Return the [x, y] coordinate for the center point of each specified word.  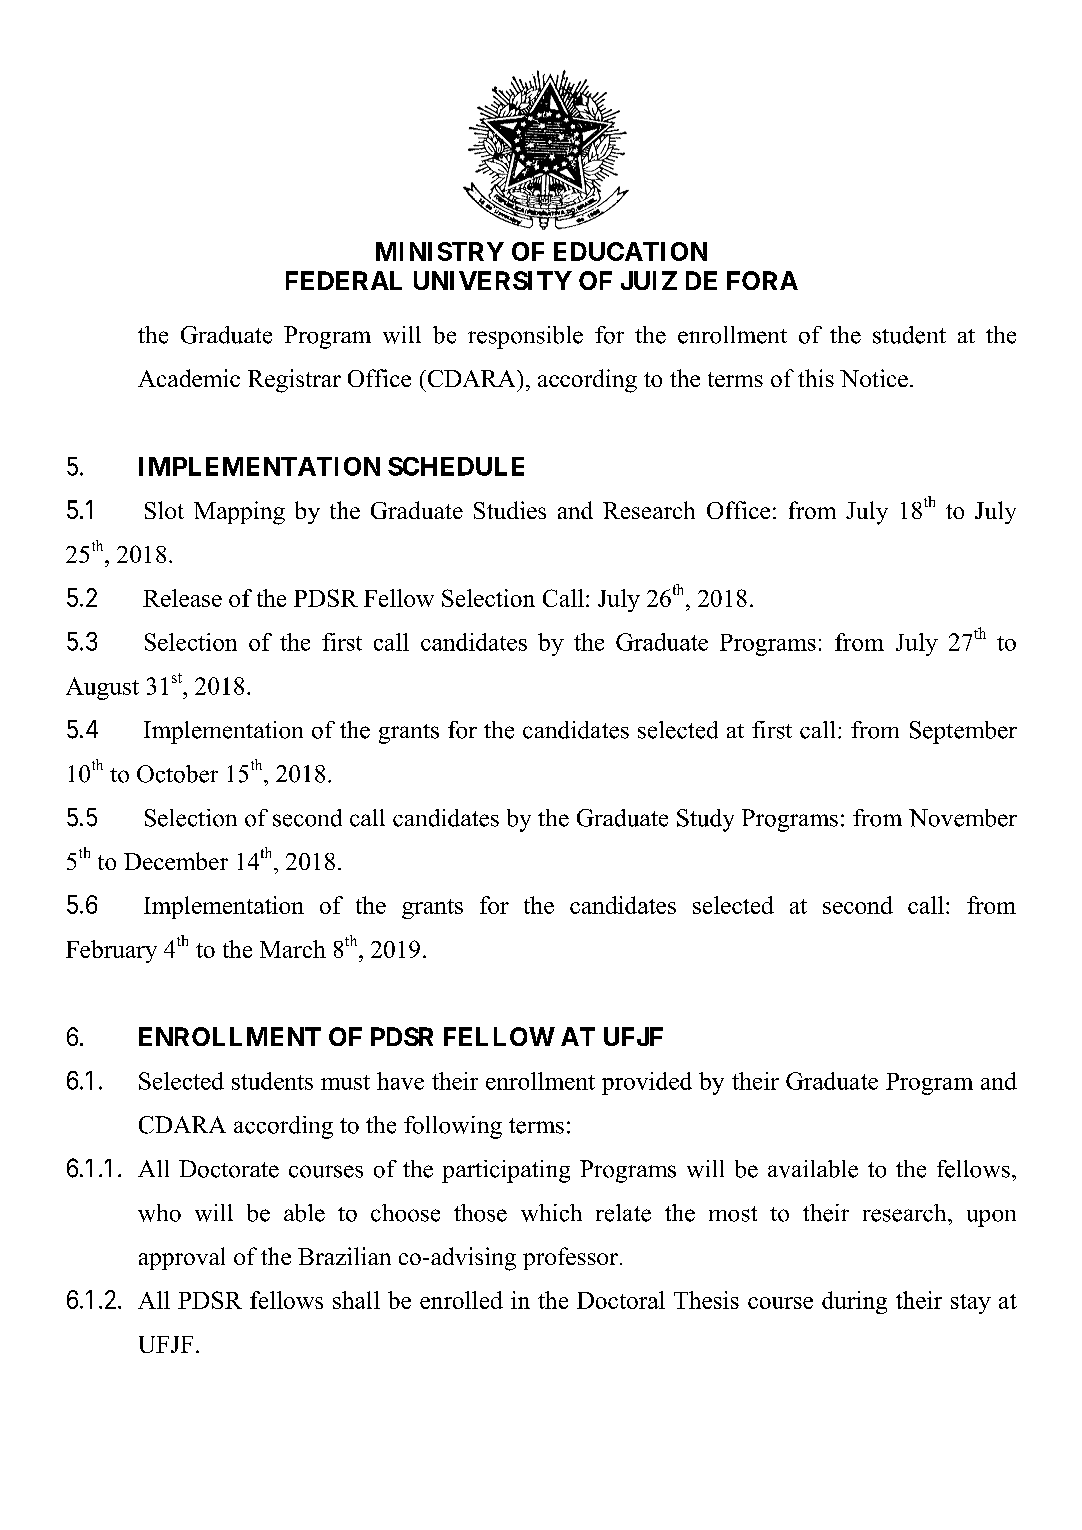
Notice [874, 378]
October [177, 774]
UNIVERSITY [493, 280]
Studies [510, 510]
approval [182, 1258]
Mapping [239, 513]
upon [991, 1218]
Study [705, 820]
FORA [762, 280]
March [293, 949]
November [963, 818]
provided [647, 1083]
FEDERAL [344, 280]
